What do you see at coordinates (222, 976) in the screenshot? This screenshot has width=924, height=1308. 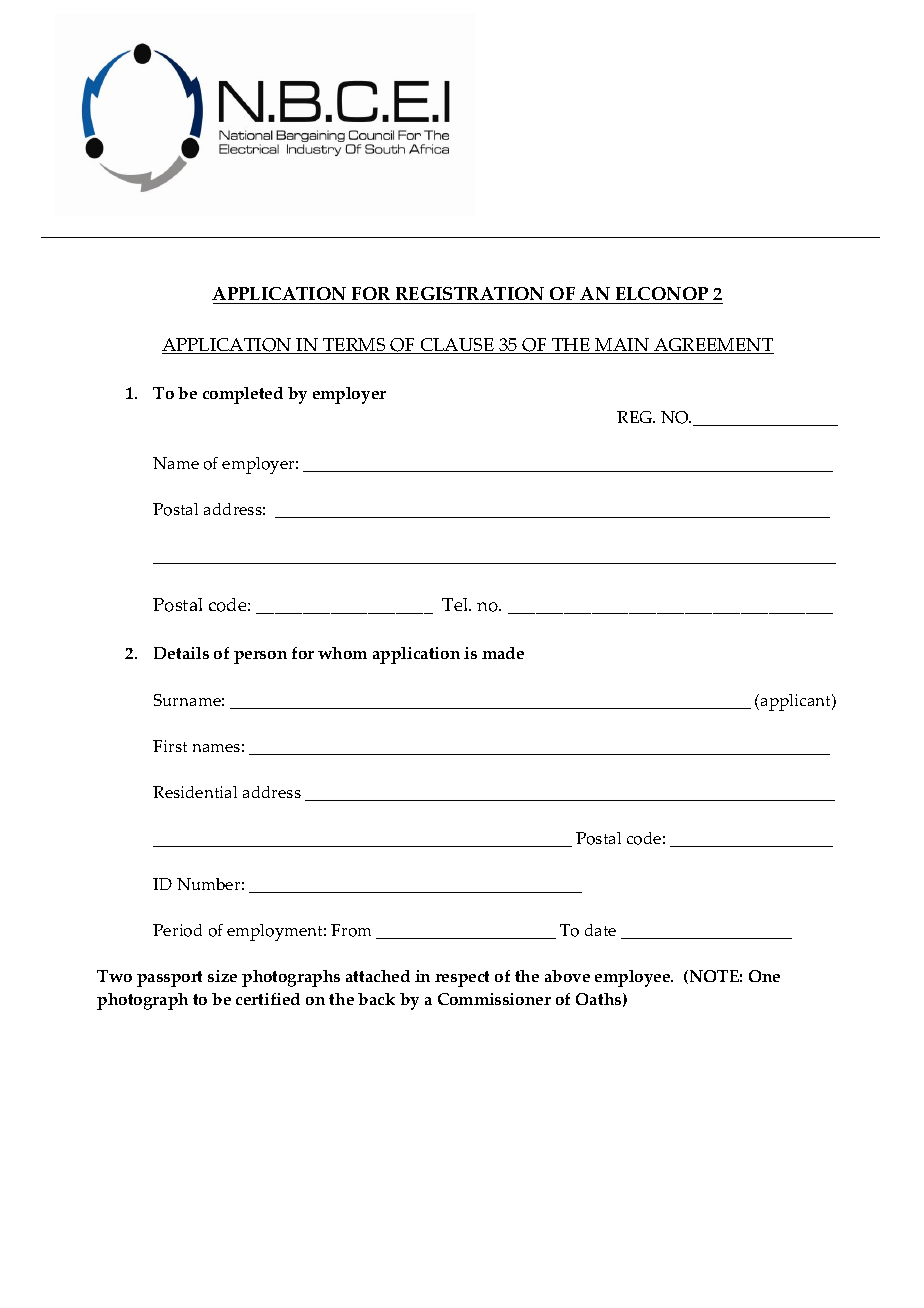 I see `size` at bounding box center [222, 976].
